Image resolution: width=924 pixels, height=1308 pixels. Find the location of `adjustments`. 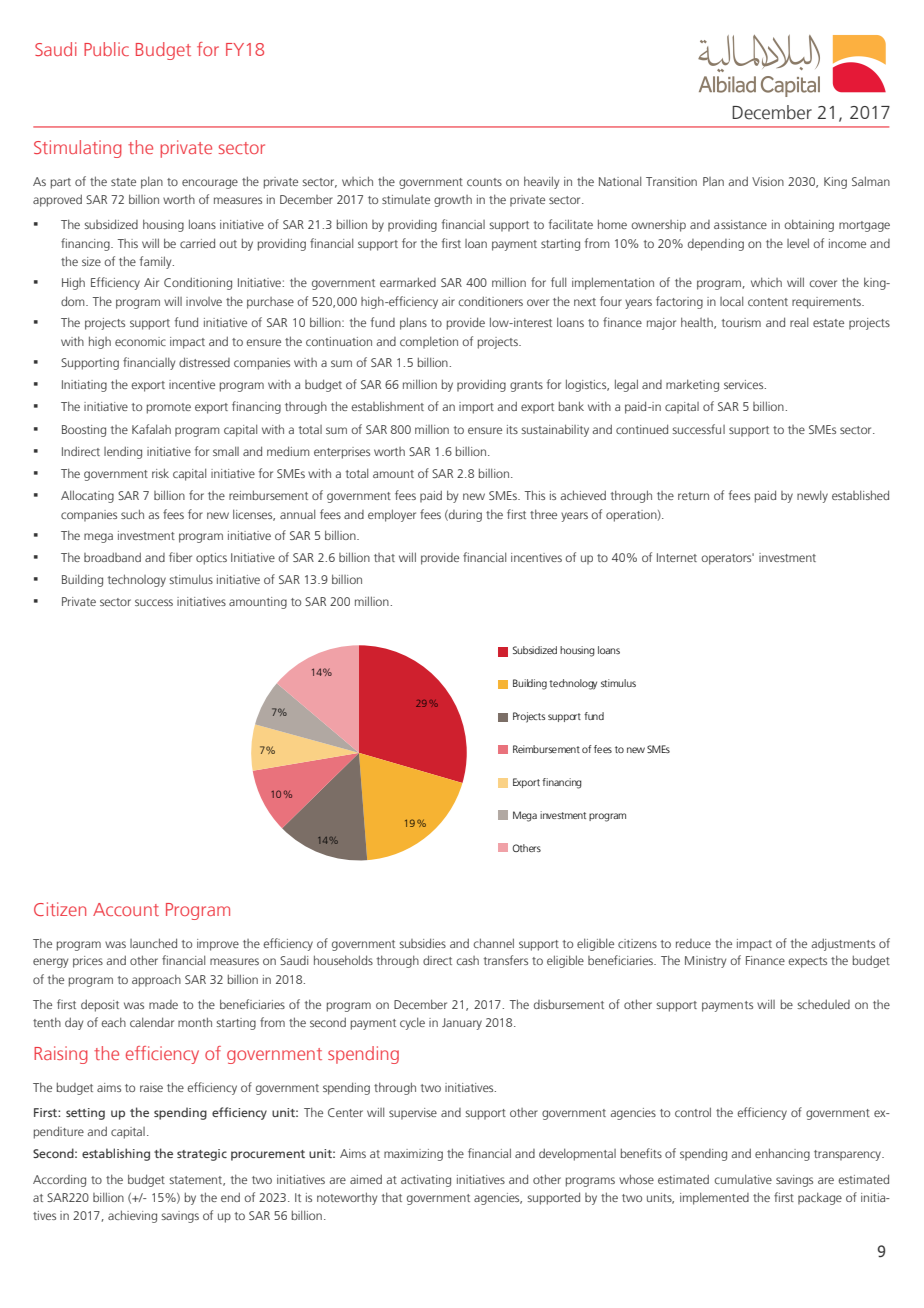

adjustments is located at coordinates (843, 944).
